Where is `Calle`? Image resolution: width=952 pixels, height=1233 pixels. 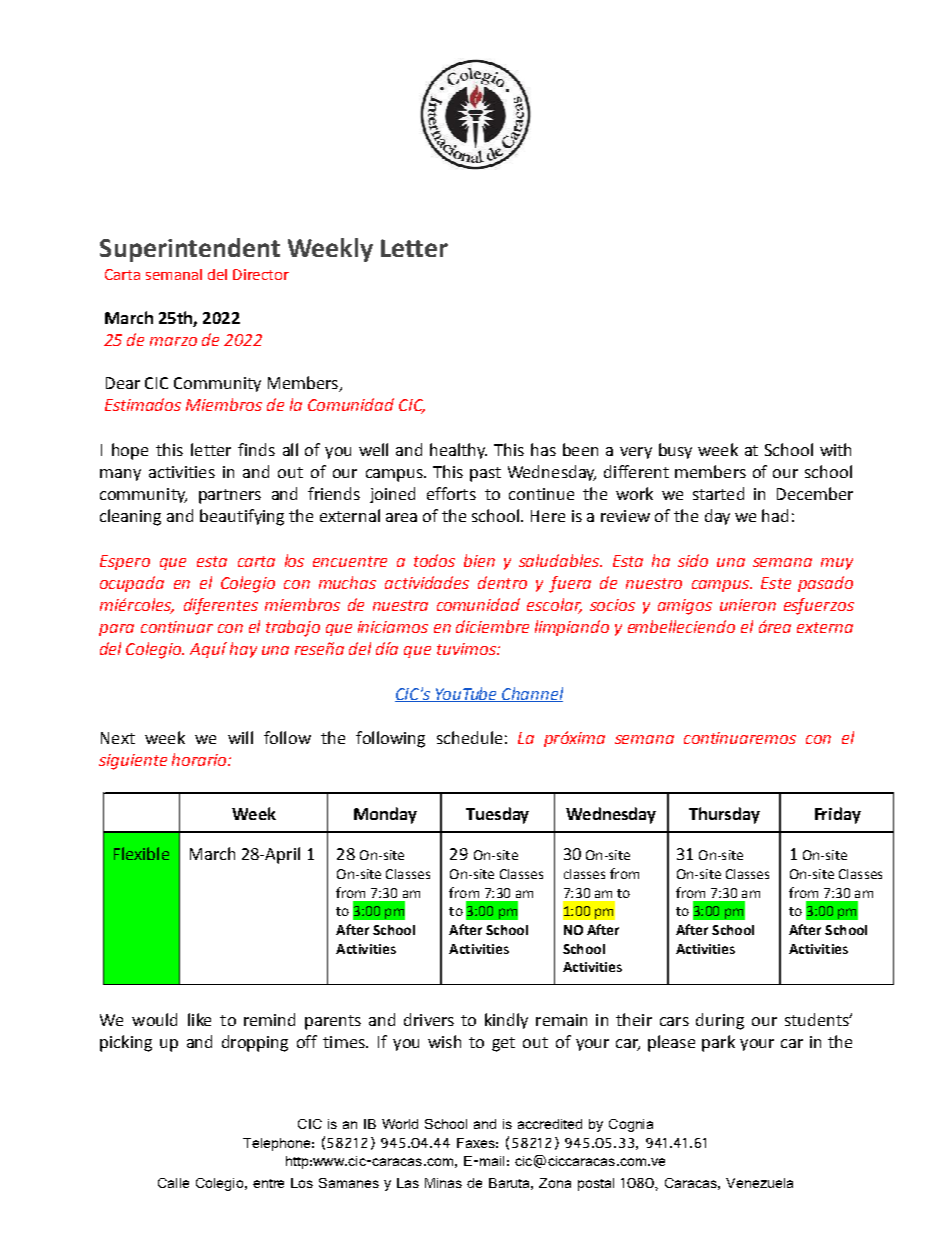
Calle is located at coordinates (173, 1183).
